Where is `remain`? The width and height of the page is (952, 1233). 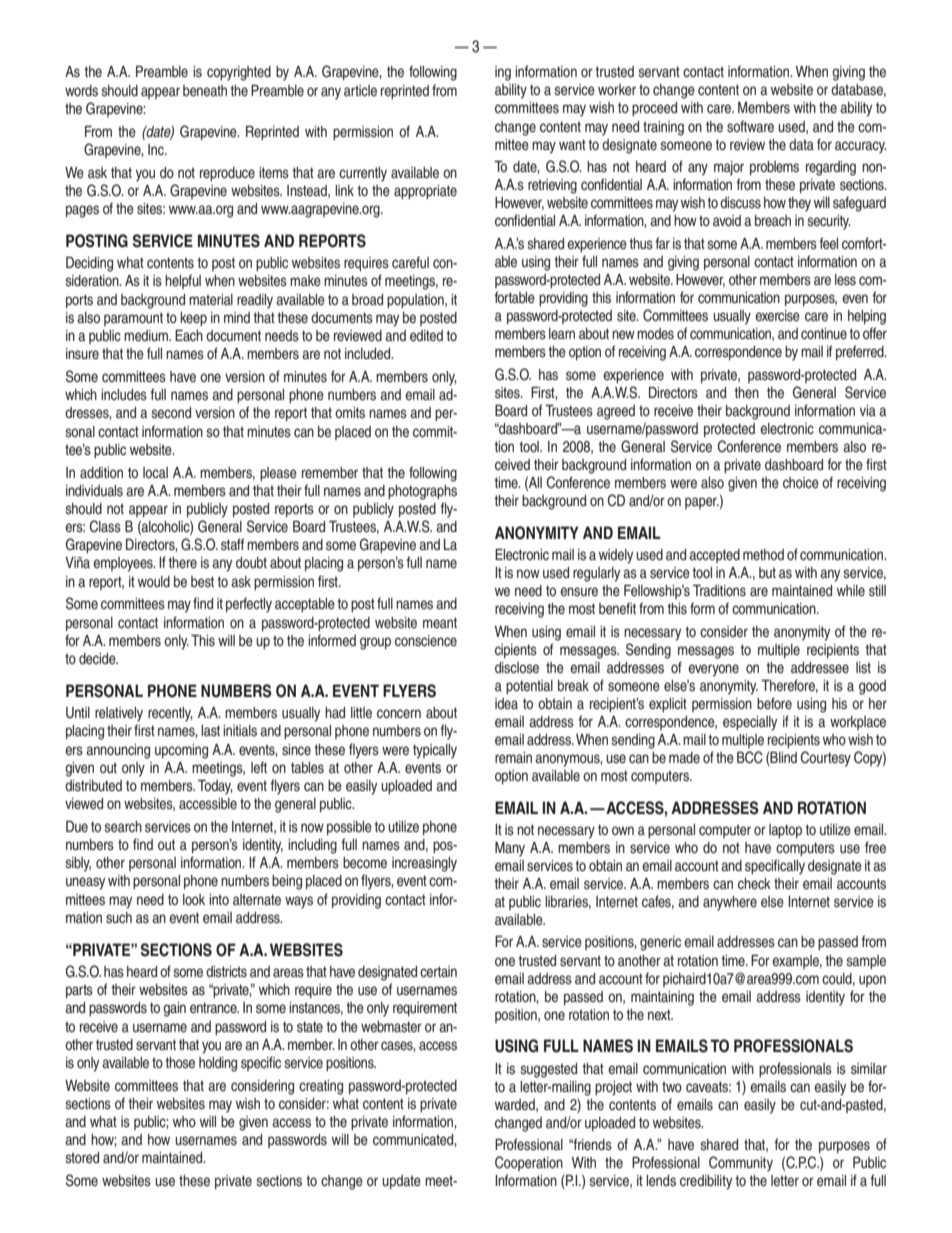 remain is located at coordinates (513, 757).
